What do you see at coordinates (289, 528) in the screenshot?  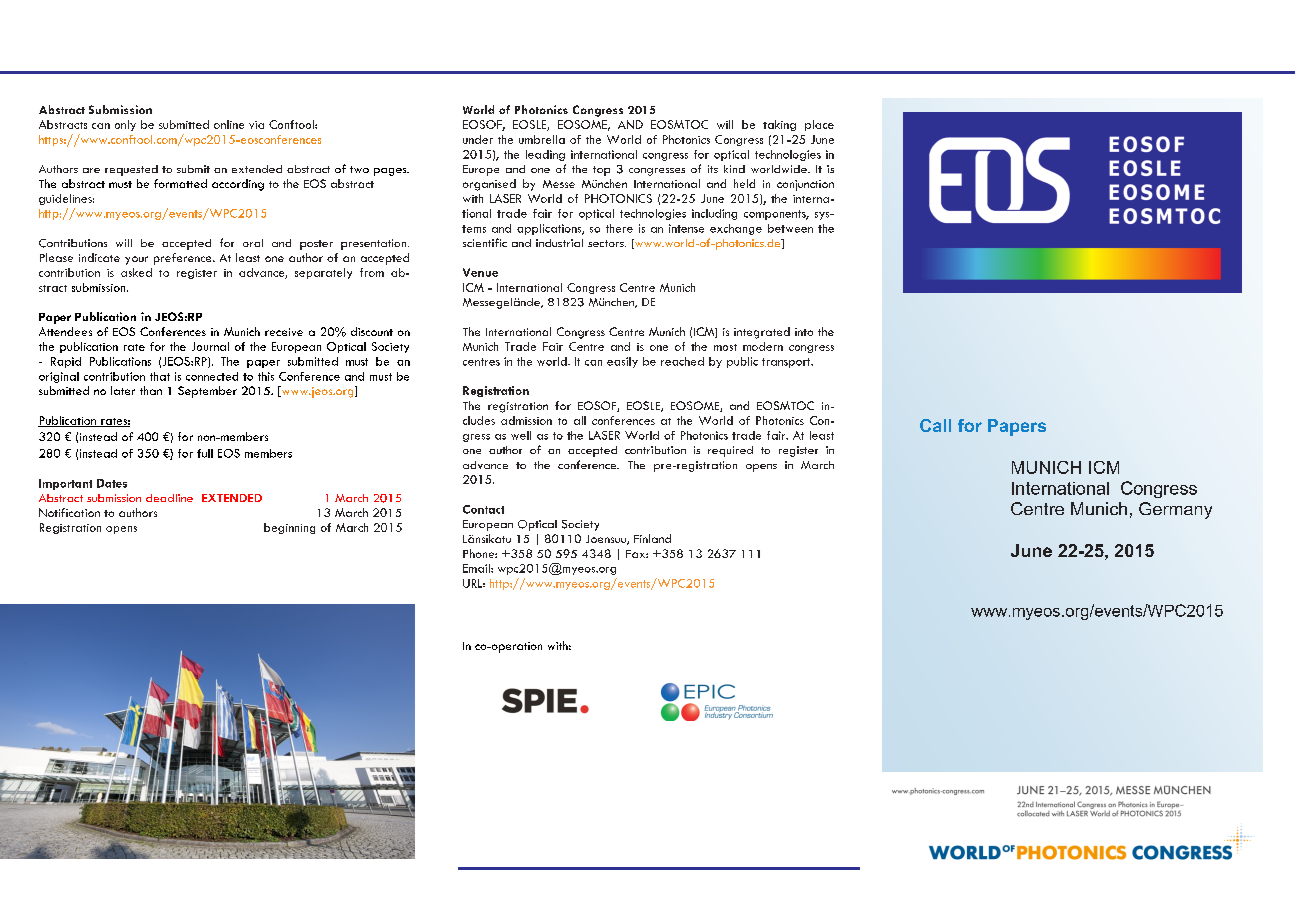 I see `beginning` at bounding box center [289, 528].
